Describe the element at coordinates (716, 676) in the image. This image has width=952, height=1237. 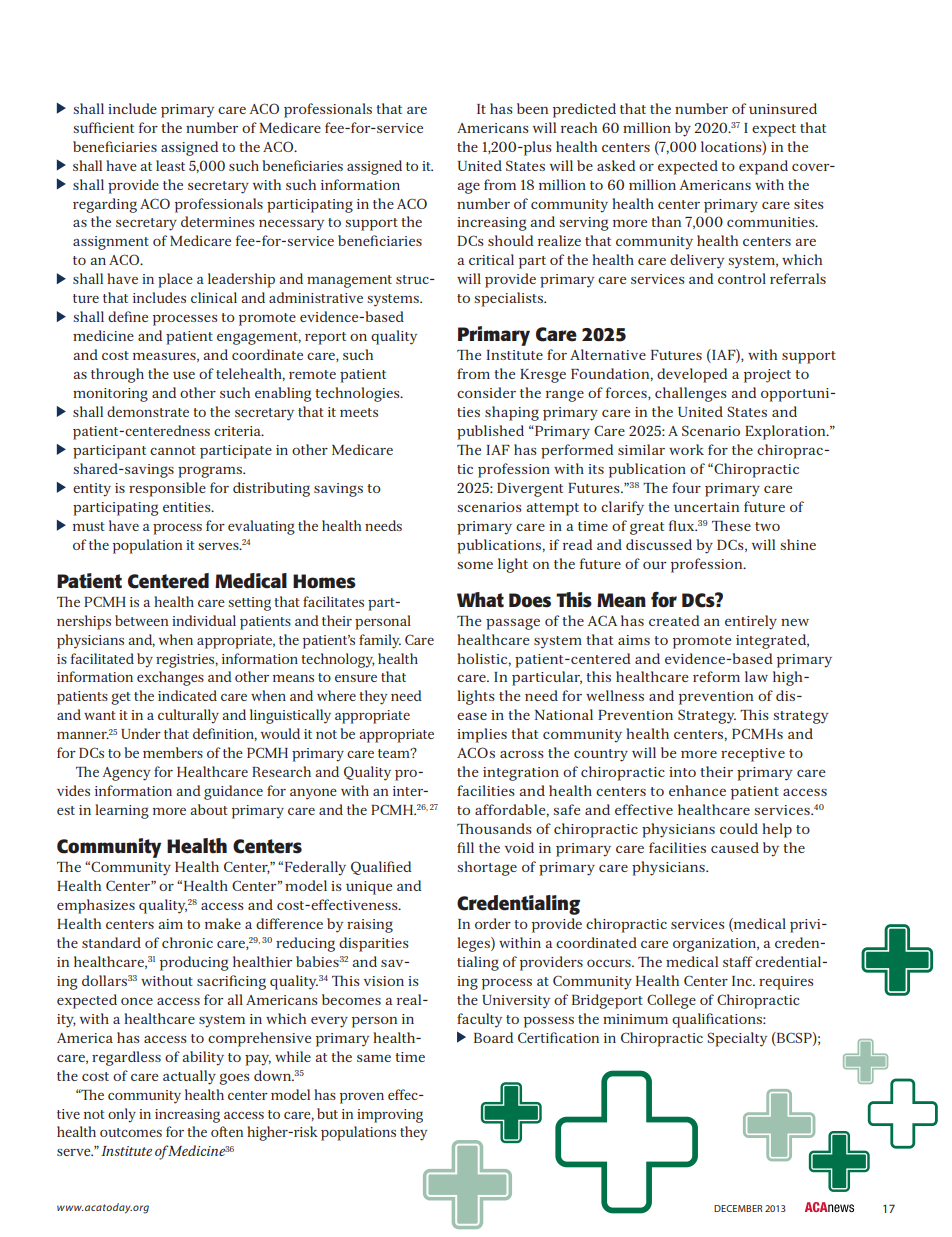
I see `reform` at that location.
